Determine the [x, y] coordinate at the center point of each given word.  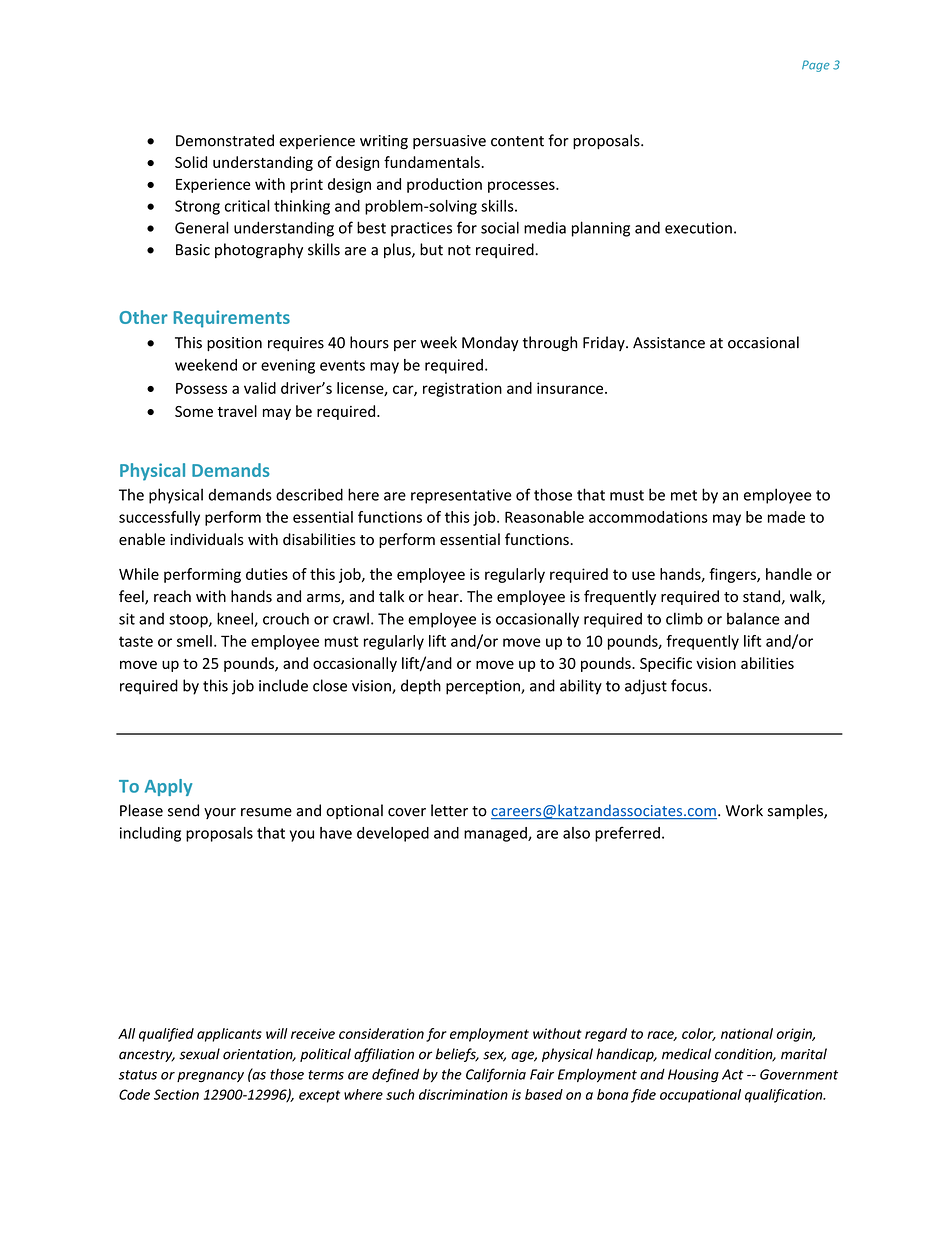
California [496, 1075]
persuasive [449, 142]
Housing [693, 1076]
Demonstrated [225, 140]
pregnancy [210, 1077]
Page [816, 66]
